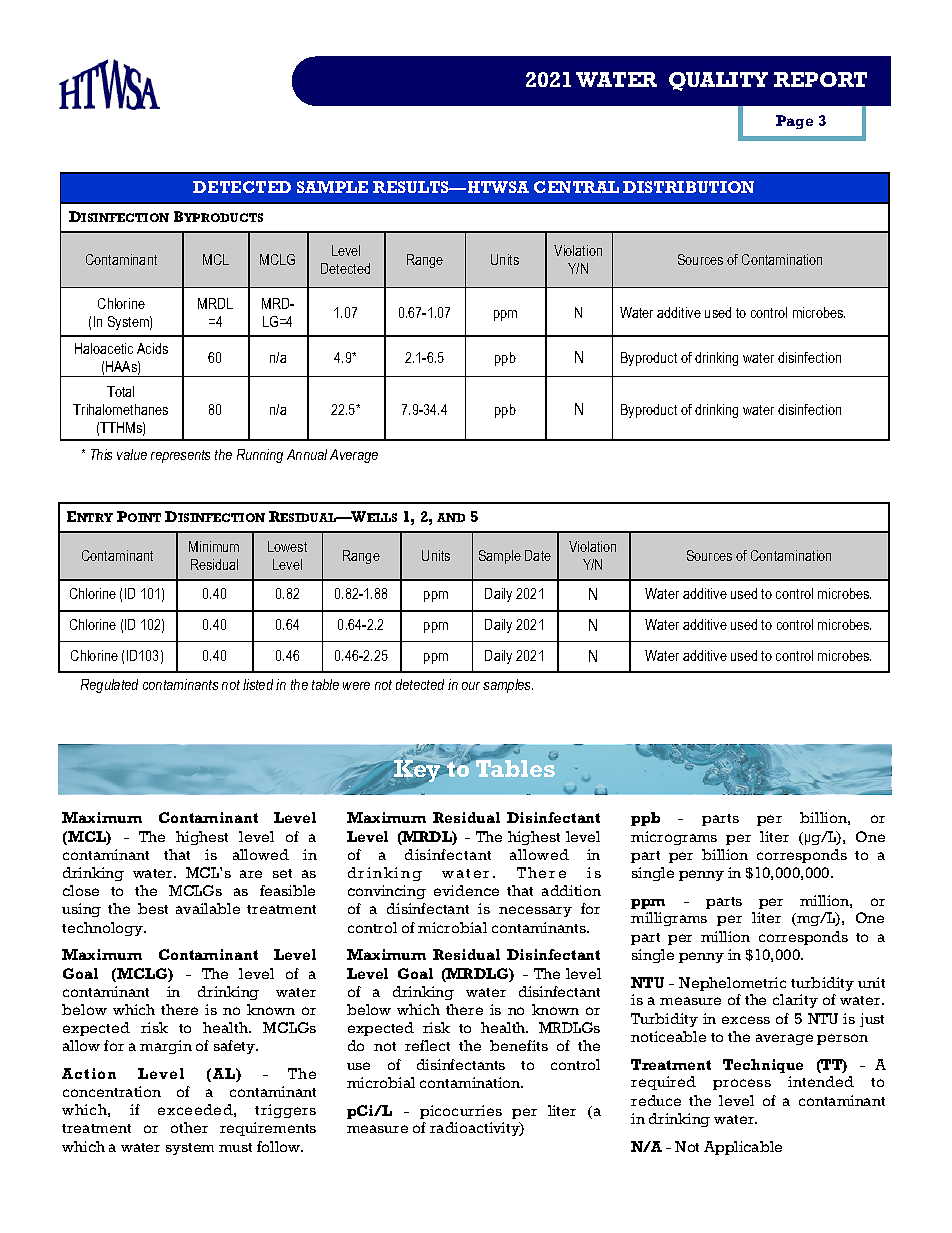 This screenshot has width=952, height=1233. I want to click on Acids, so click(152, 348).
